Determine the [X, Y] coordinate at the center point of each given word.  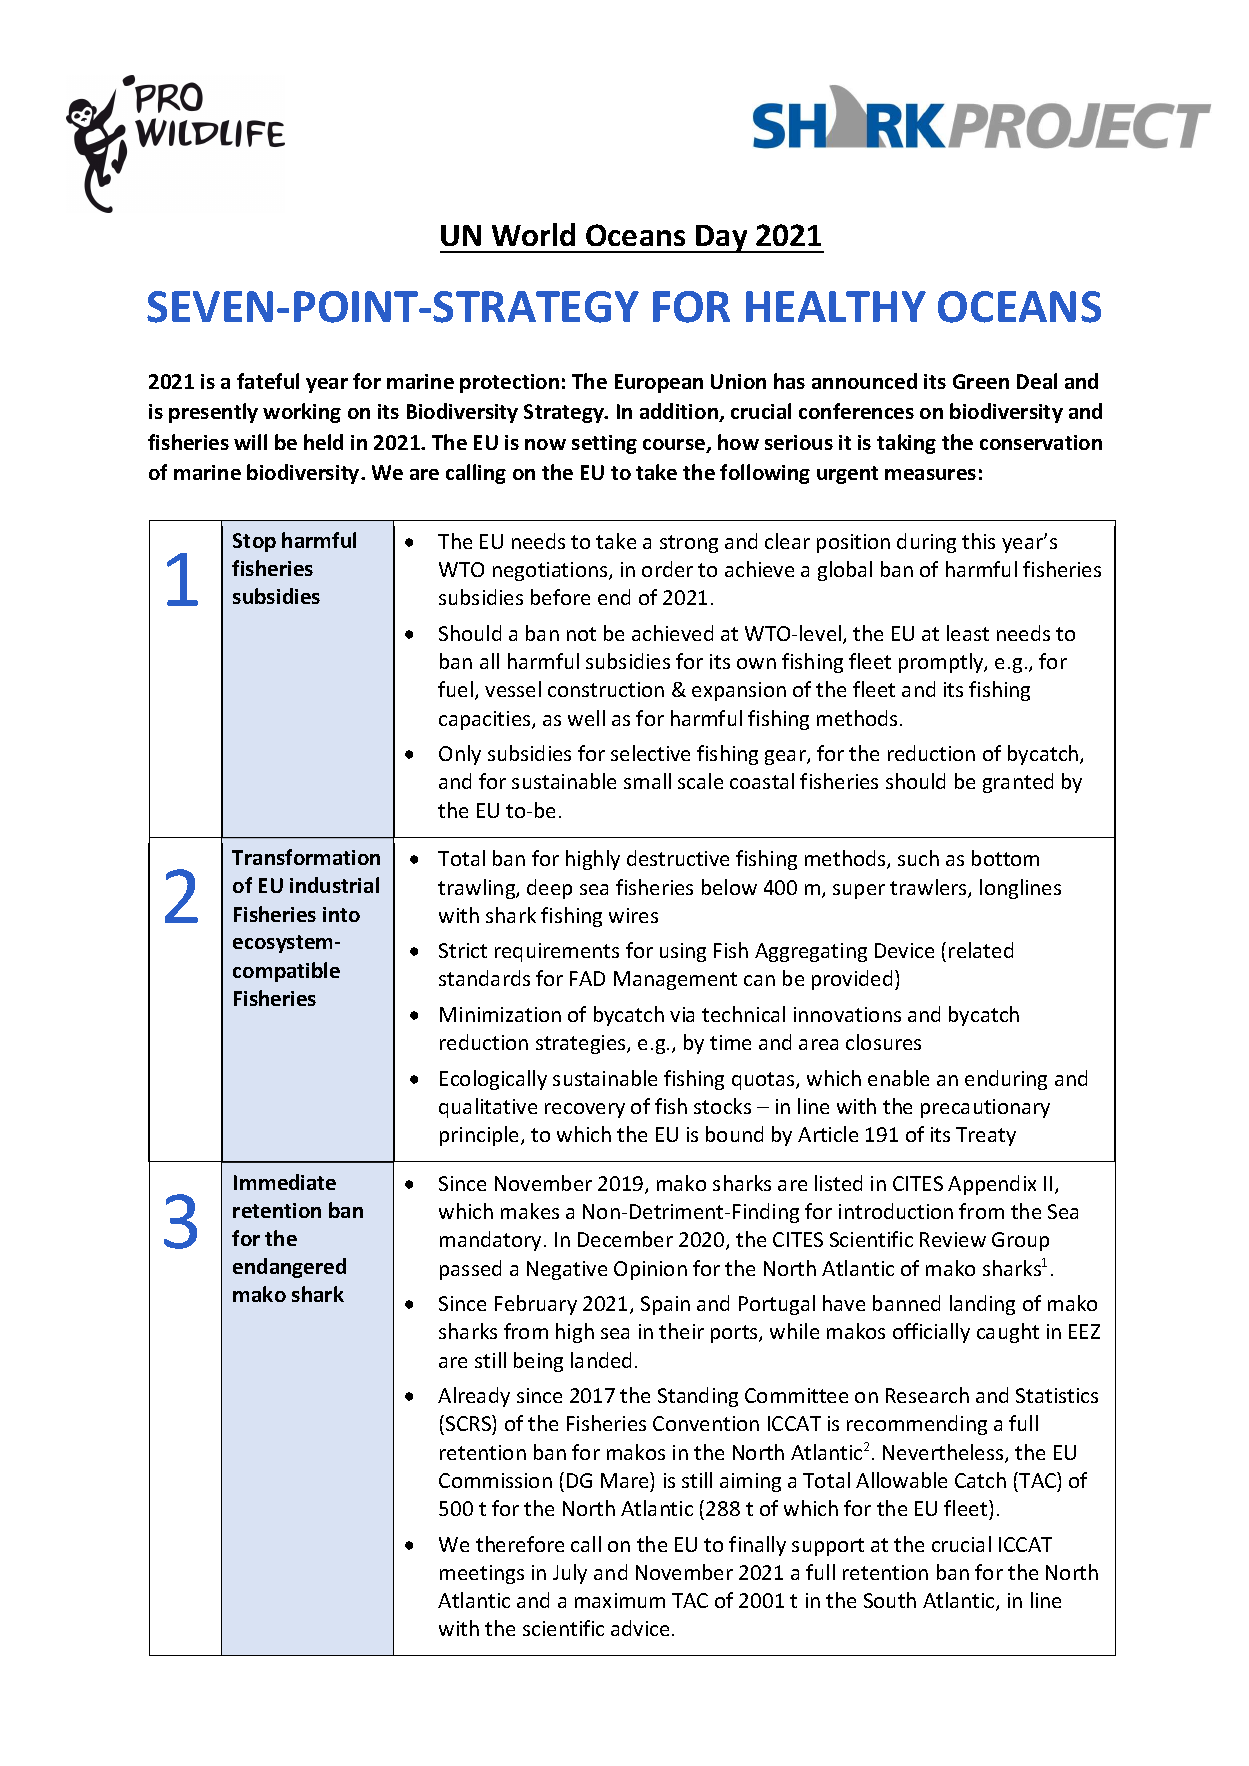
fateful [268, 381]
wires [633, 915]
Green [981, 381]
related [981, 950]
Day [722, 239]
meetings [482, 1574]
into [341, 914]
